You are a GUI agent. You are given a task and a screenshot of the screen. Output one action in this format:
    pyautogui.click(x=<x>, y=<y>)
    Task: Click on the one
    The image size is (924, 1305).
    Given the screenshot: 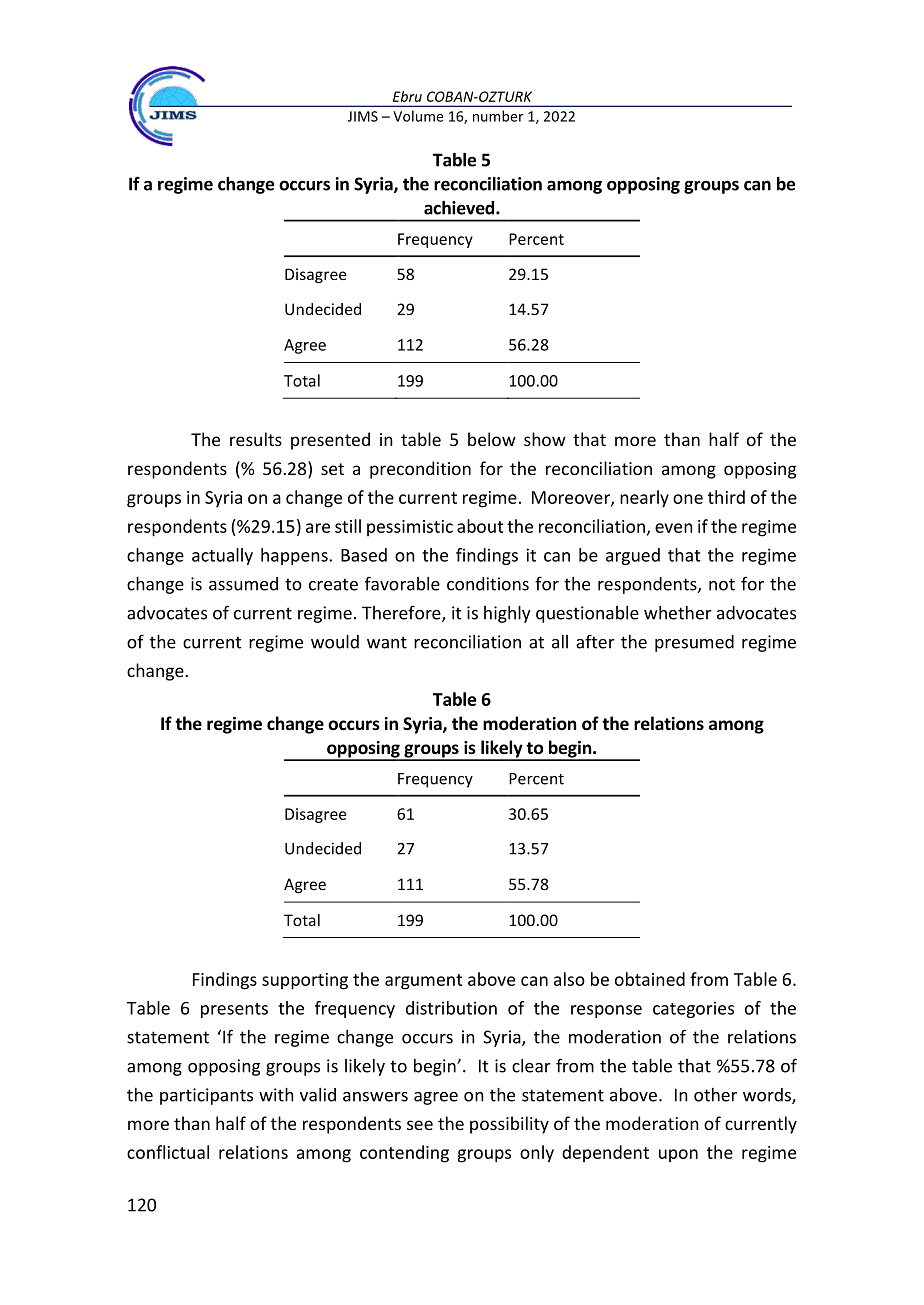 What is the action you would take?
    pyautogui.click(x=688, y=499)
